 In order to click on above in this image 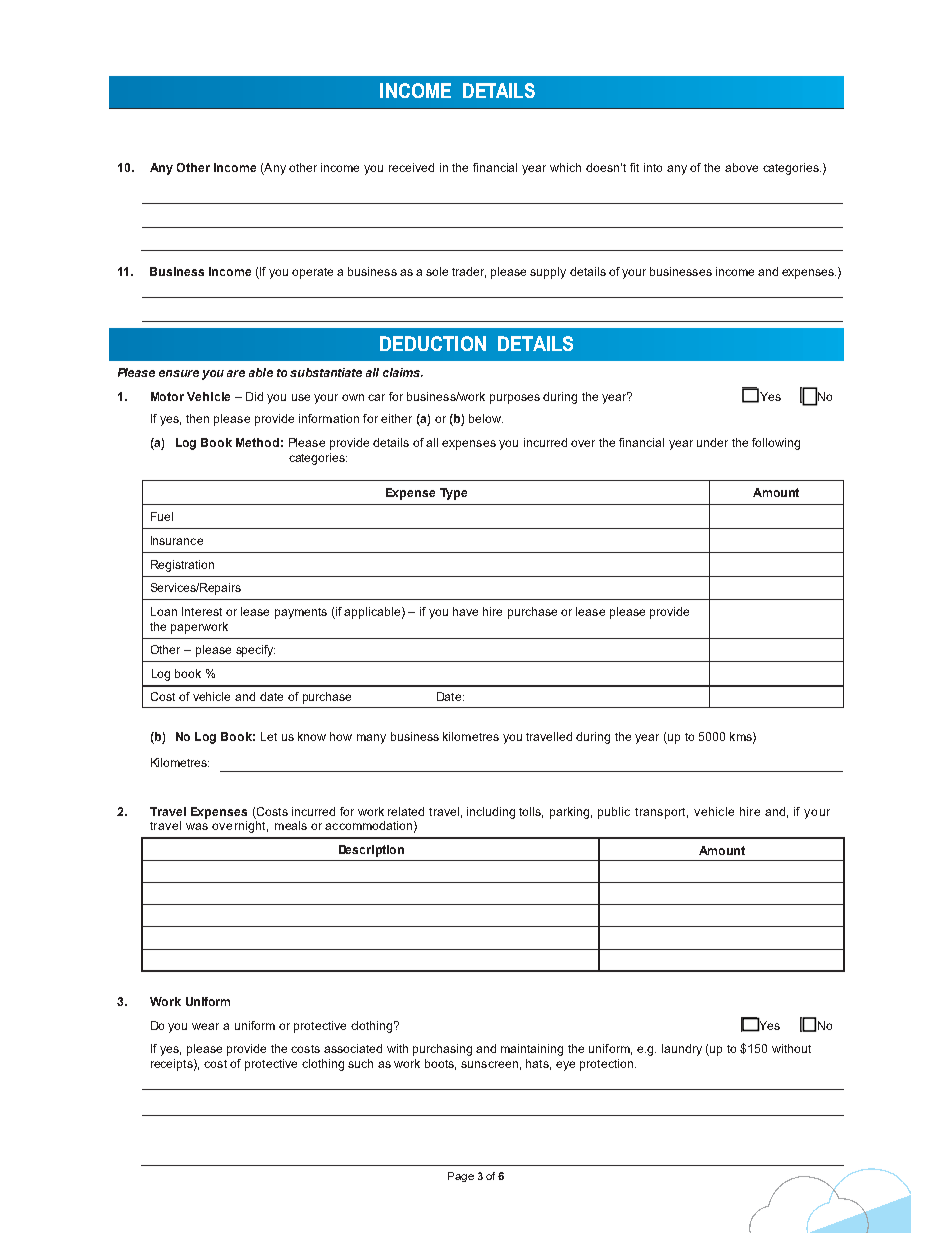, I will do `click(741, 167)`.
